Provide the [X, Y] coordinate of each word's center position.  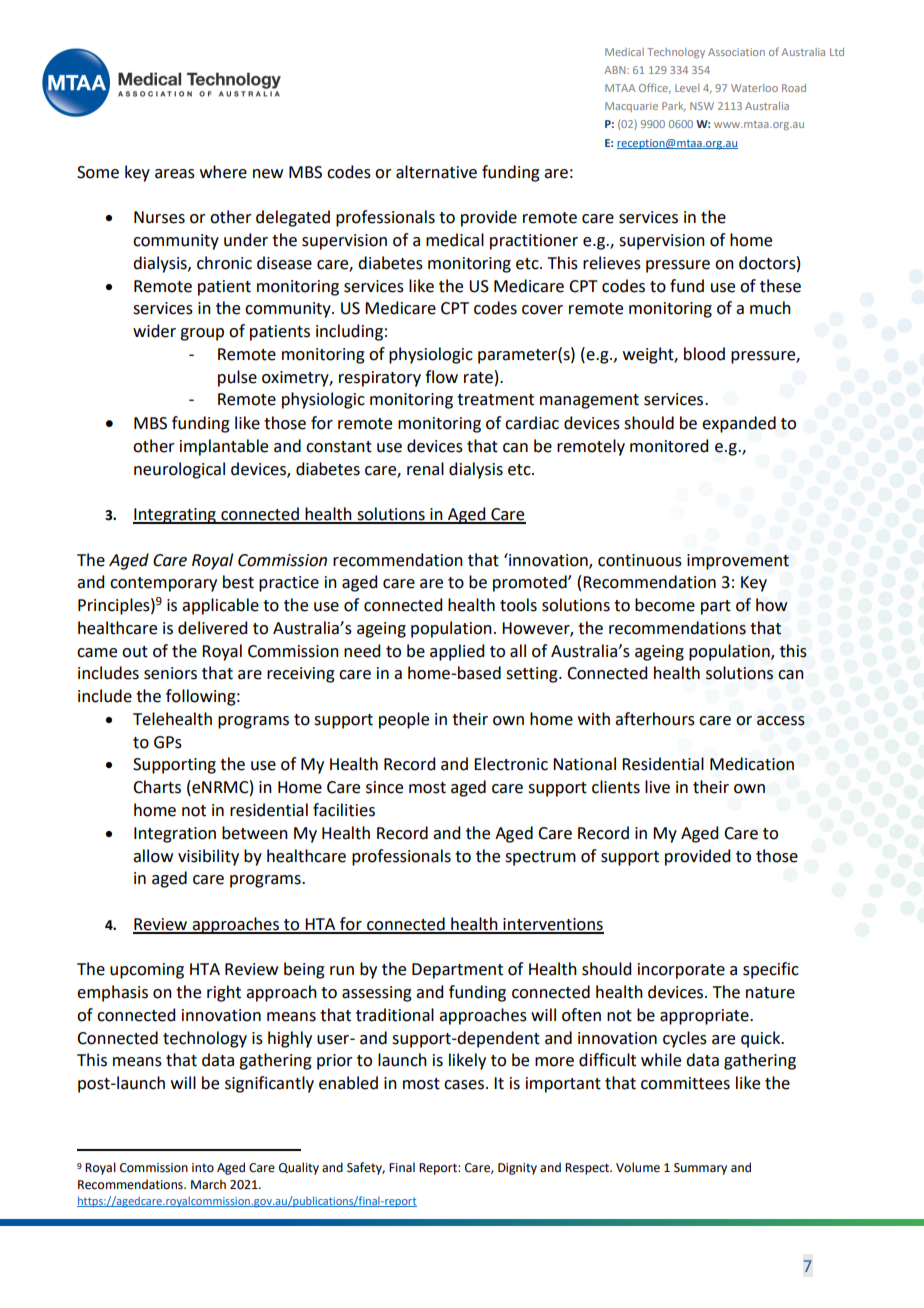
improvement [738, 562]
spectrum [540, 858]
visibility [208, 857]
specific [771, 970]
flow [441, 377]
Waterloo [754, 88]
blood [704, 354]
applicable [220, 606]
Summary [700, 1169]
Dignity [517, 1169]
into [203, 1168]
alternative [436, 172]
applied [457, 652]
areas [175, 174]
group [202, 334]
